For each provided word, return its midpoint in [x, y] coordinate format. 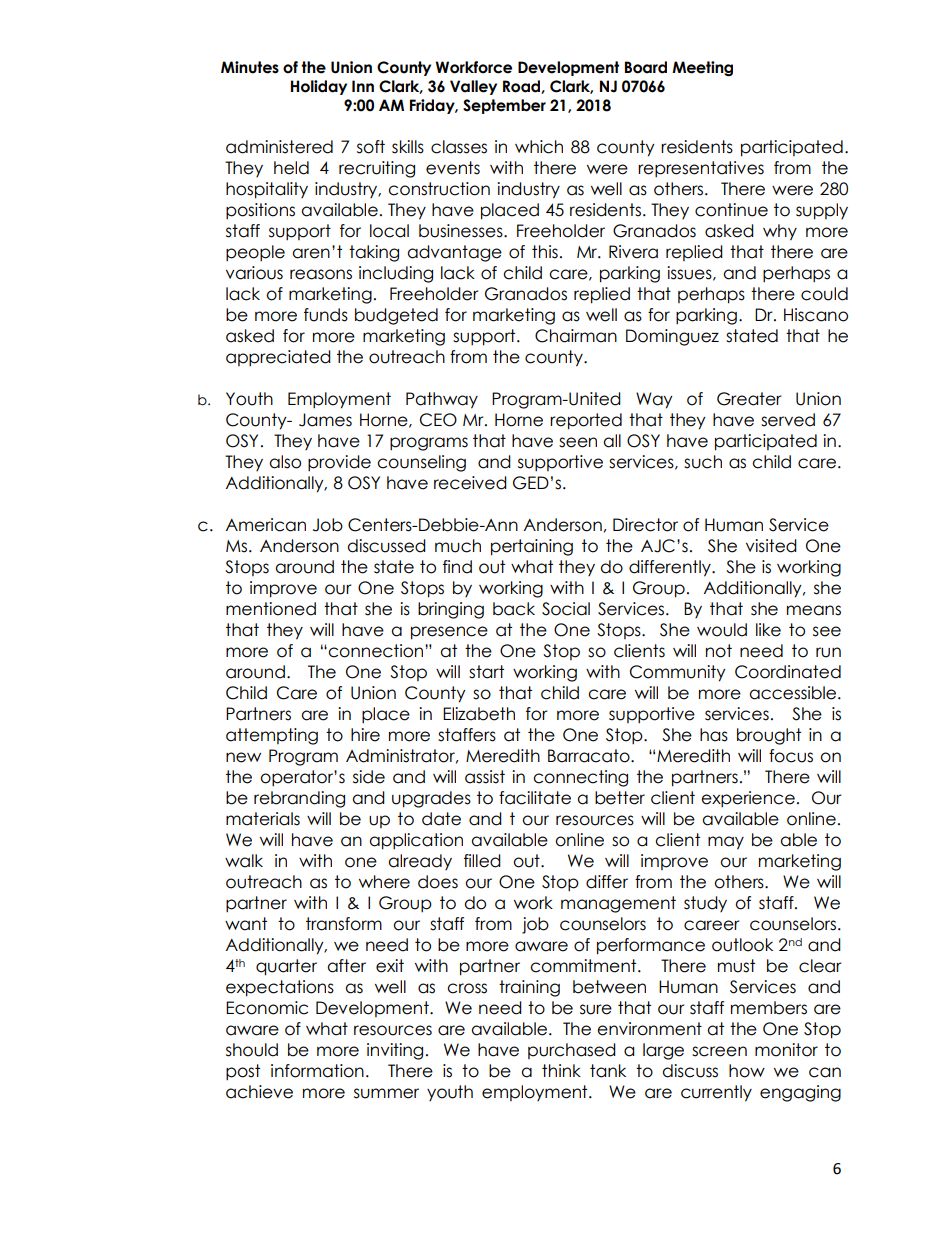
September [504, 106]
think [561, 1070]
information [317, 1071]
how [747, 1071]
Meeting [702, 69]
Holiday [319, 87]
